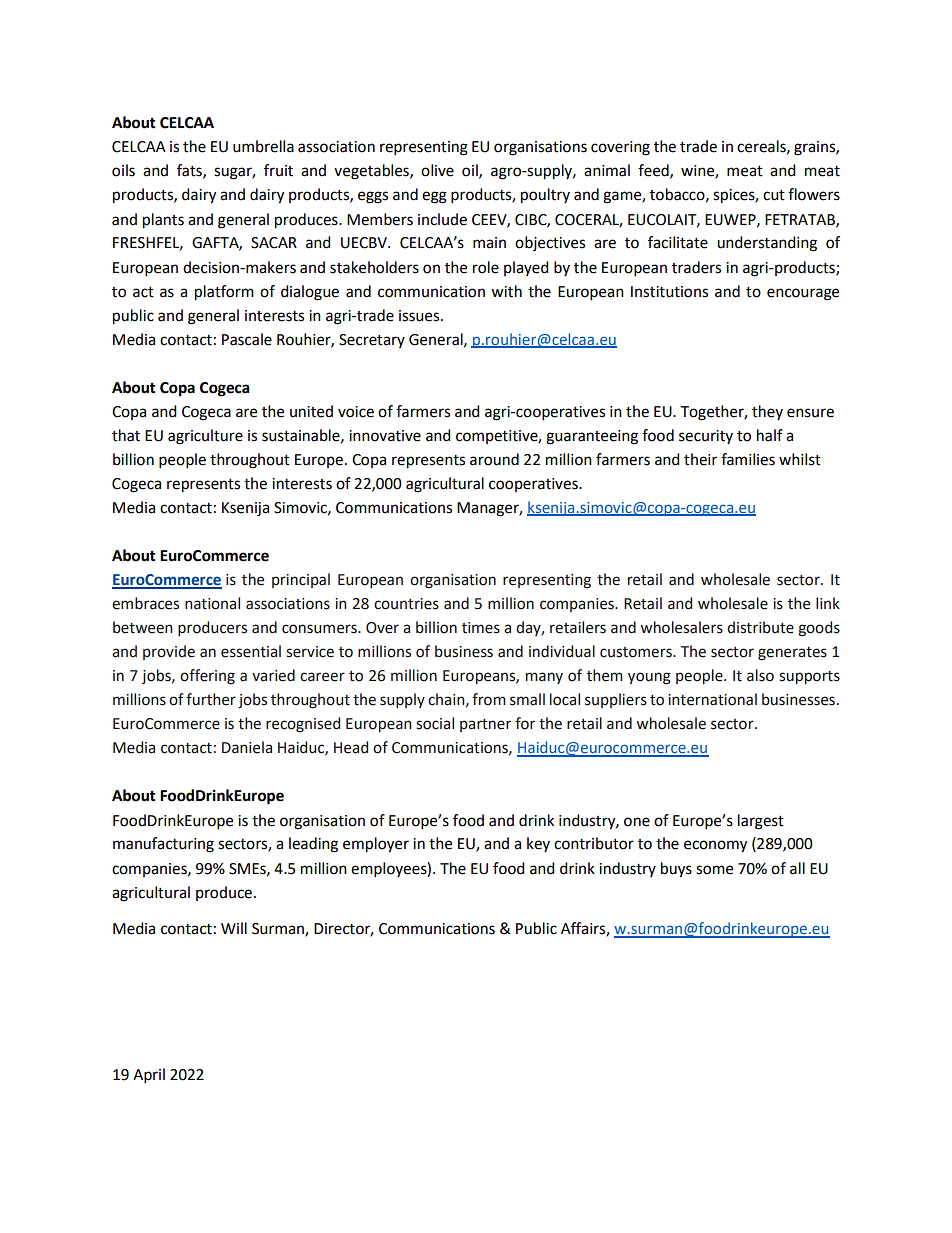  I want to click on Will, so click(234, 928).
